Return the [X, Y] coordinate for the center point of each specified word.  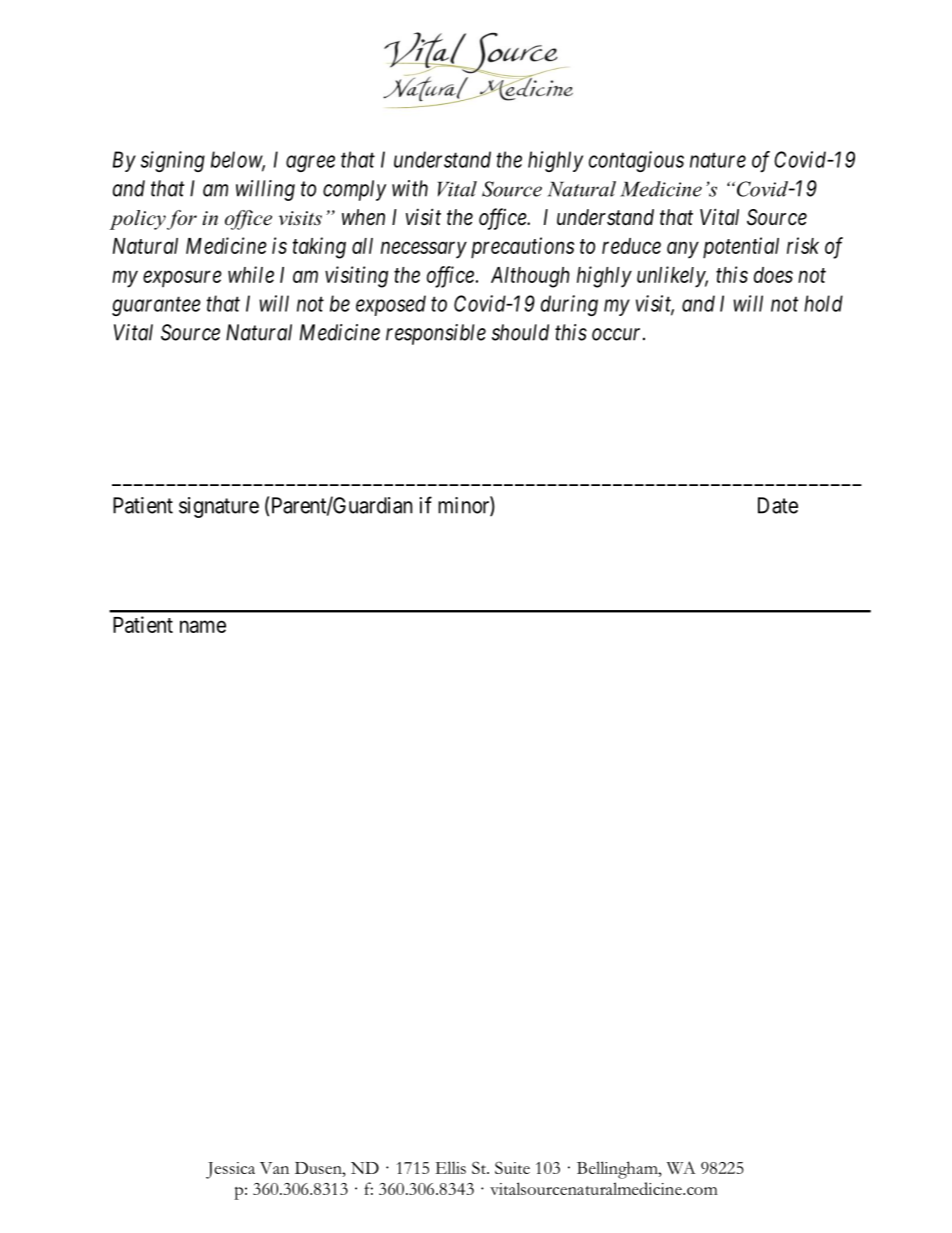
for [182, 220]
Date [778, 505]
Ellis [450, 1167]
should [520, 332]
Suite [512, 1167]
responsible [436, 334]
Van [274, 1168]
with [410, 188]
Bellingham [618, 1170]
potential [741, 248]
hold [823, 303]
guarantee [156, 306]
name [203, 626]
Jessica [230, 1170]
